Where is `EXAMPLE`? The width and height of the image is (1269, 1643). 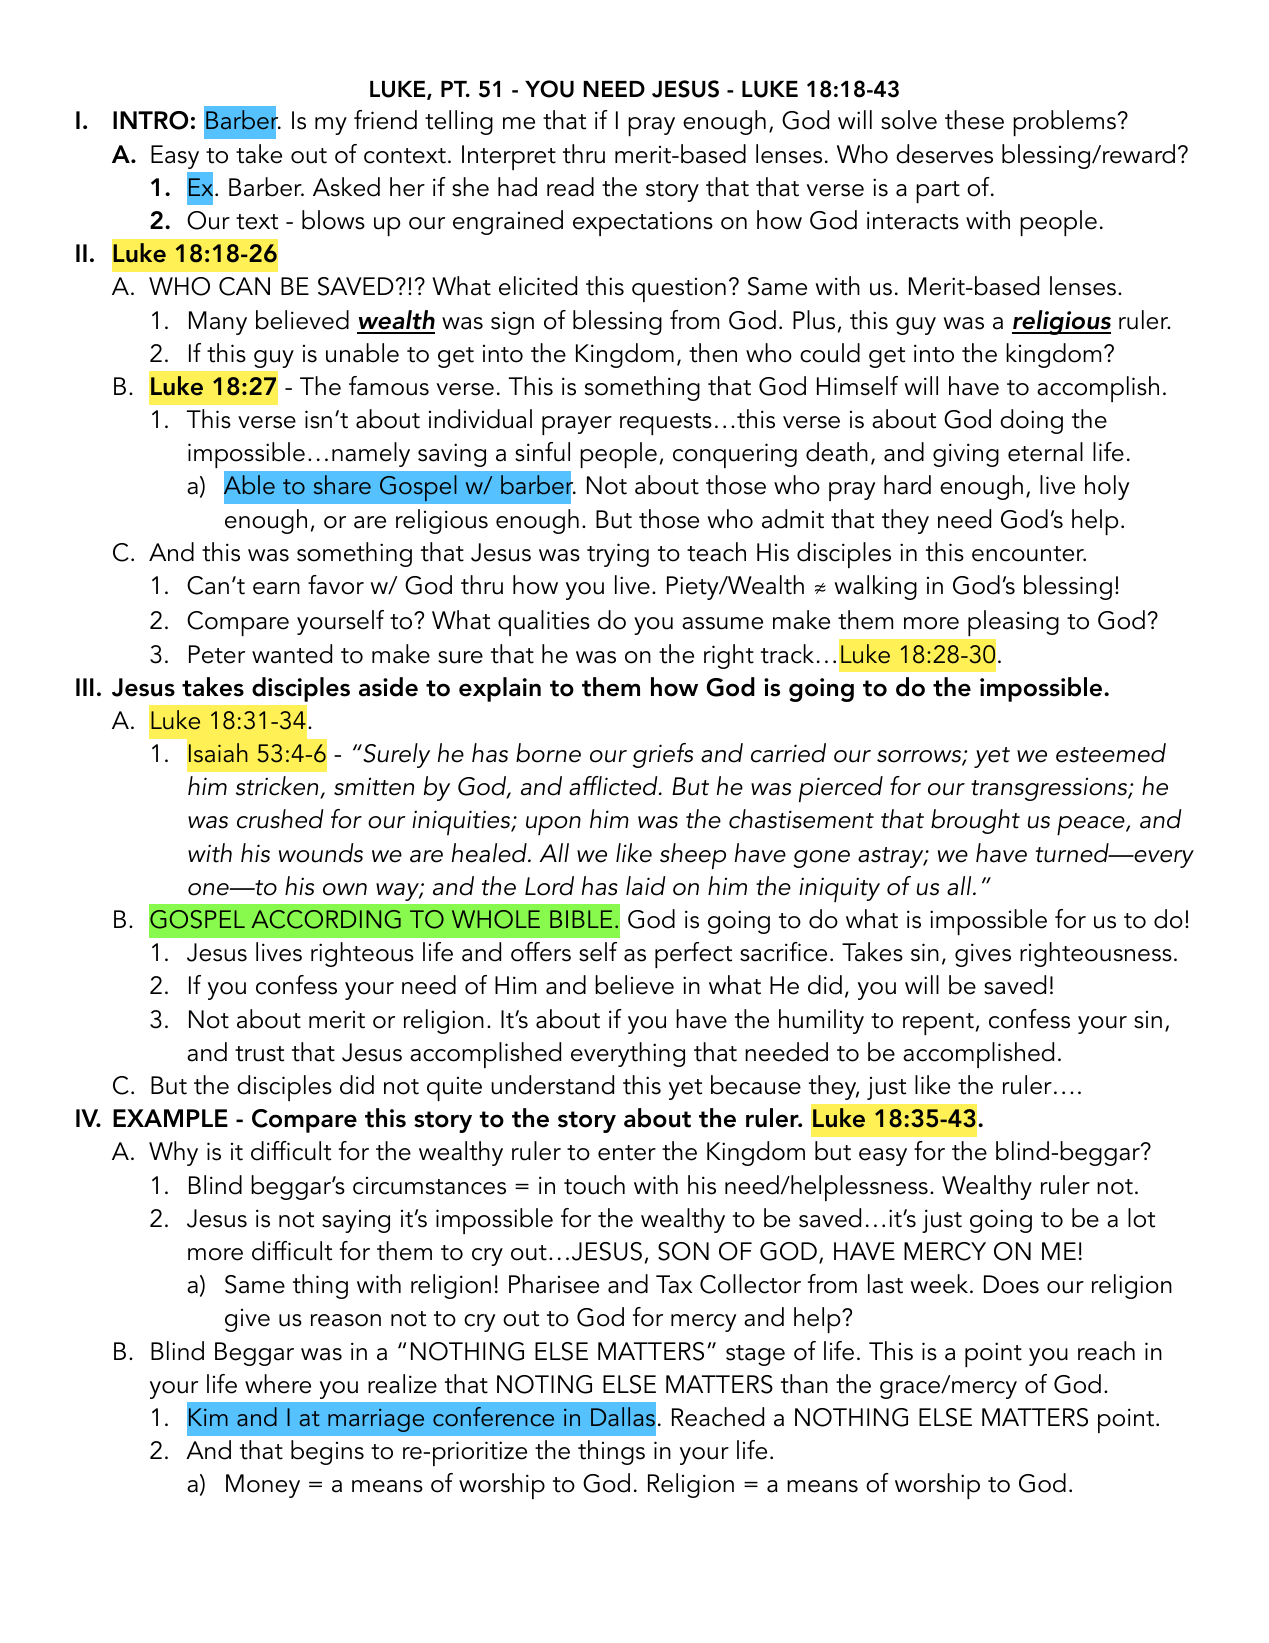 EXAMPLE is located at coordinates (170, 1118).
